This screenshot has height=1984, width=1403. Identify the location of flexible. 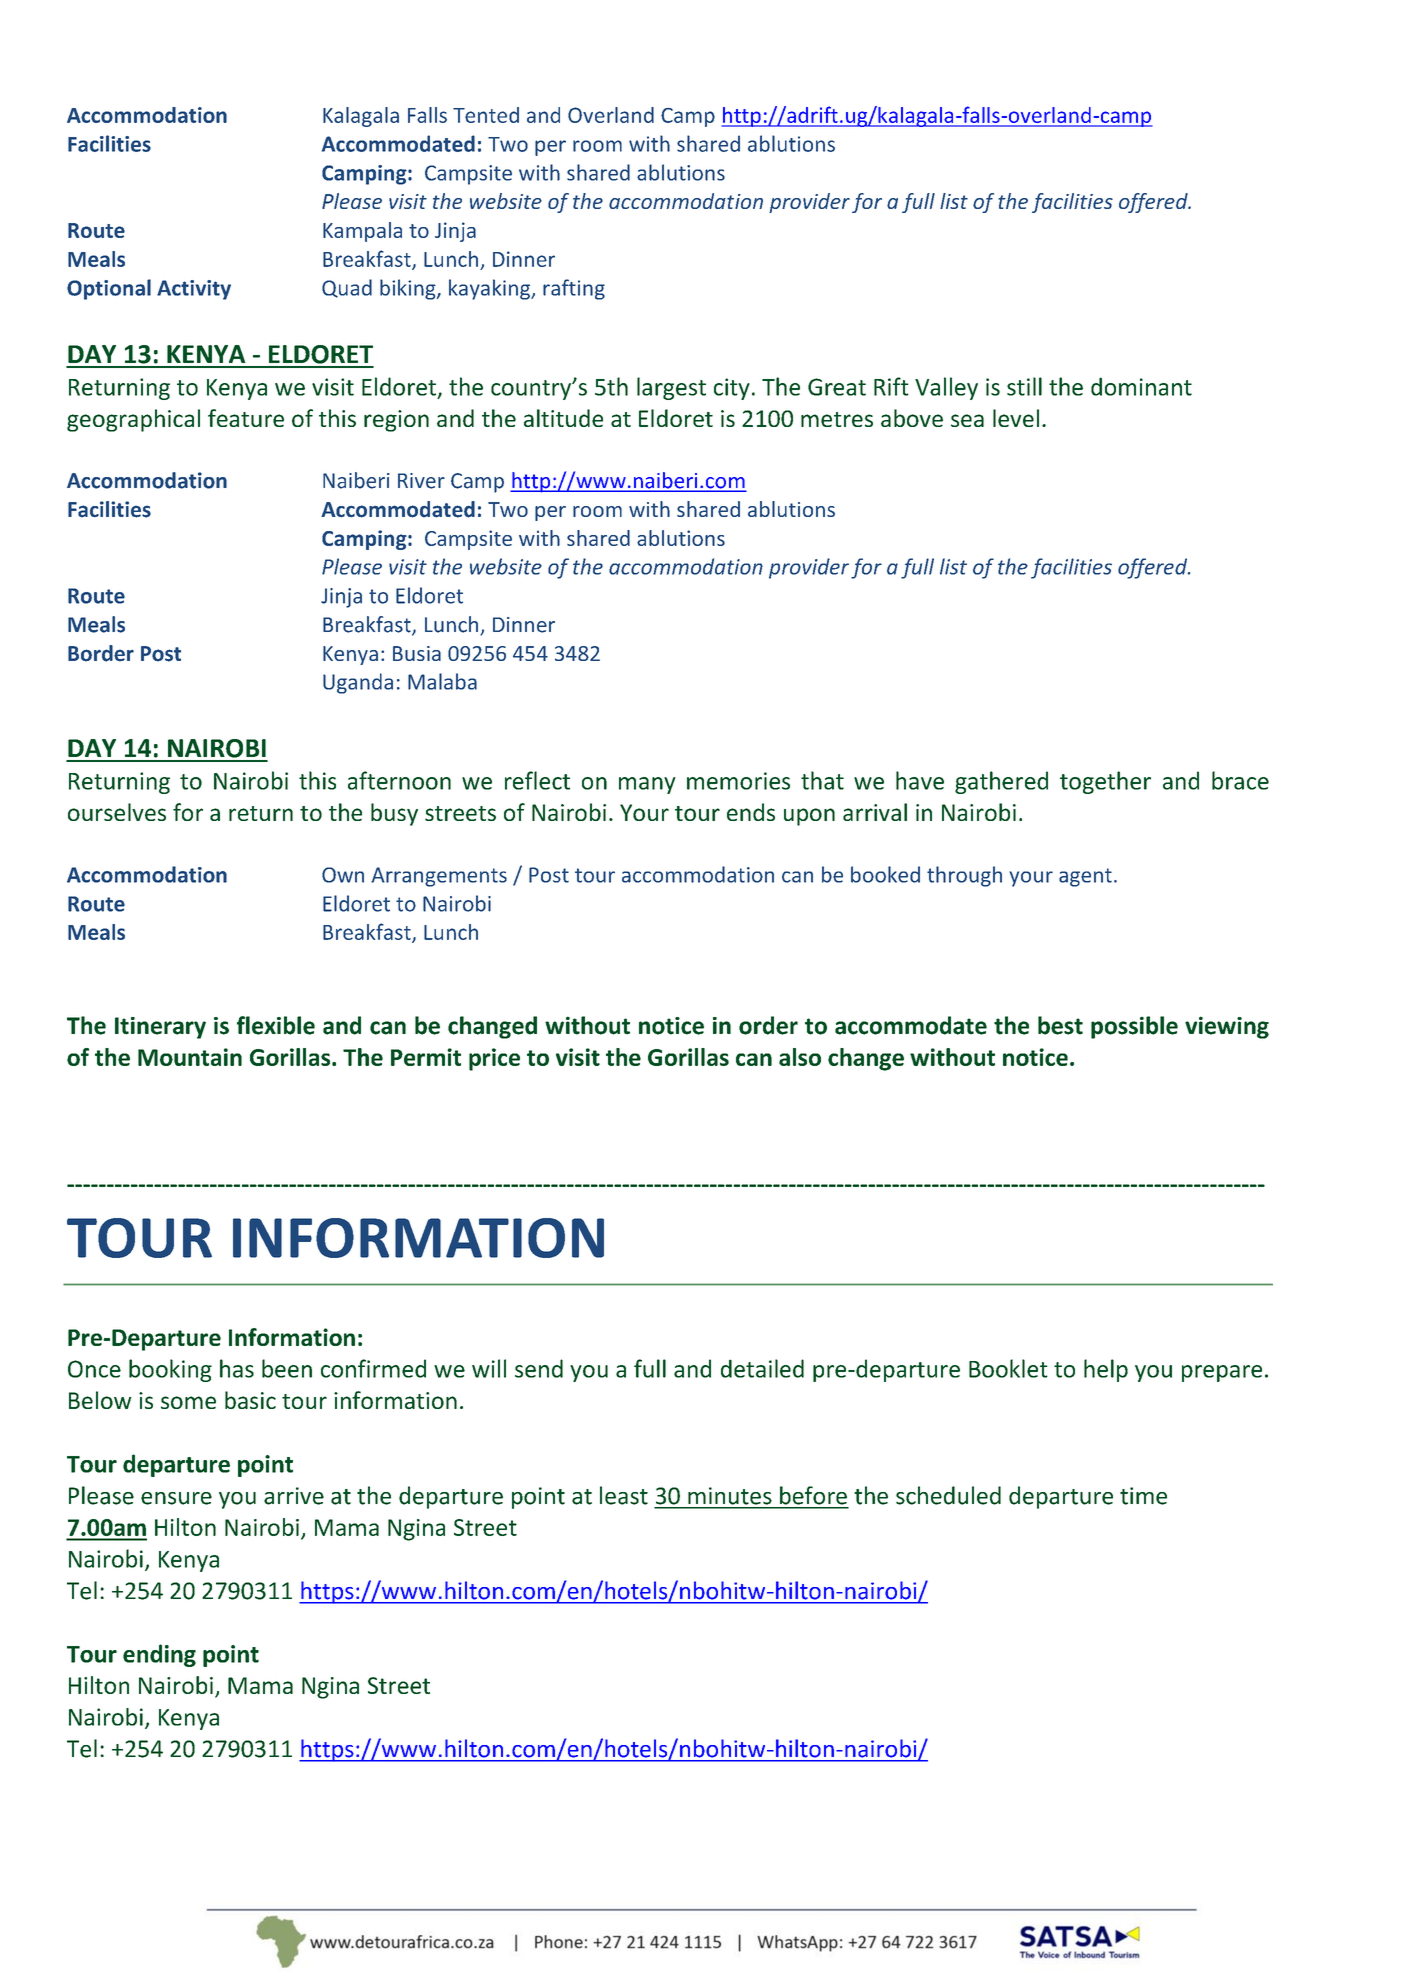
(276, 1025).
